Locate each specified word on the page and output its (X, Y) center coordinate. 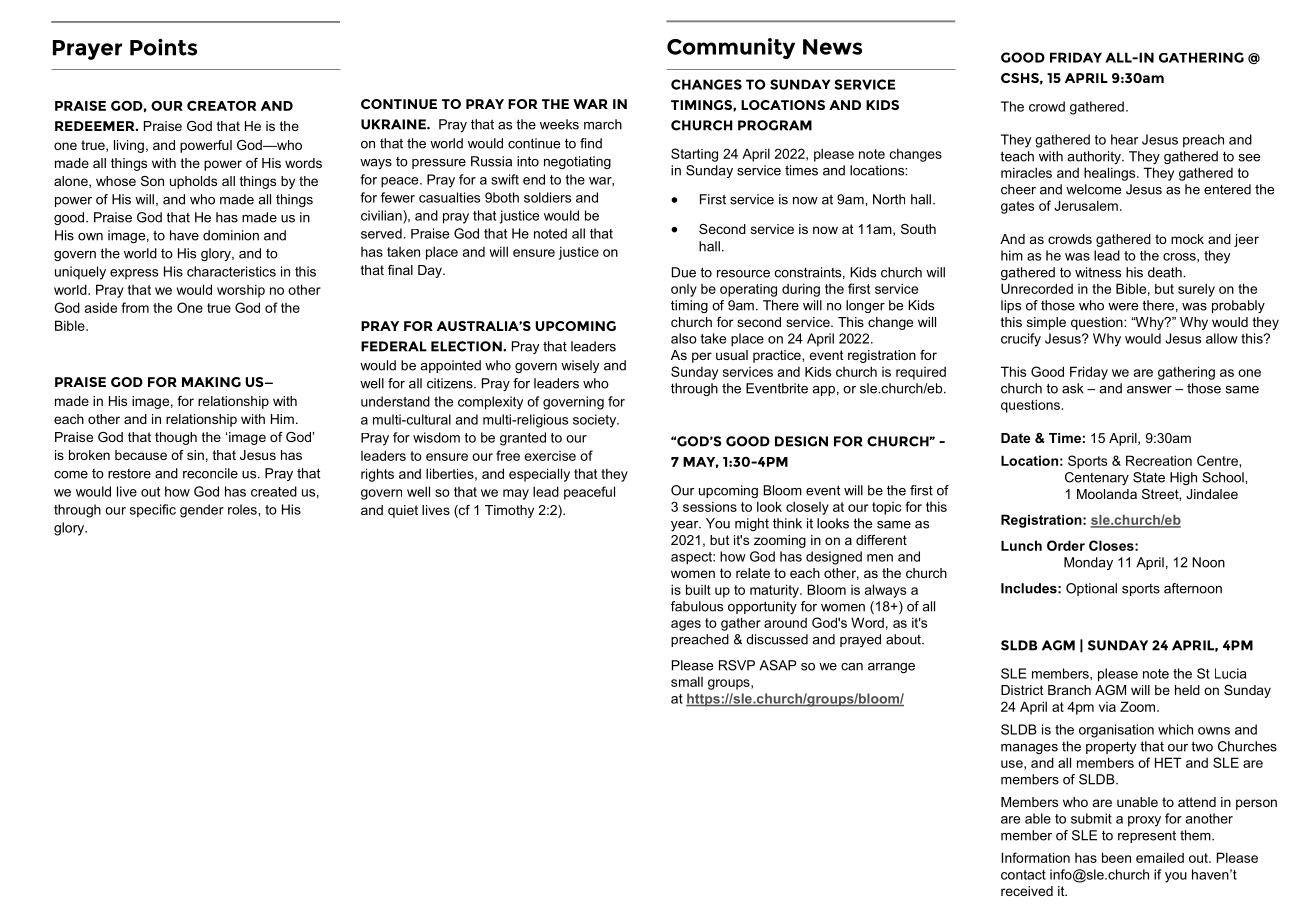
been (1116, 857)
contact (1023, 875)
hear (1124, 139)
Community (731, 48)
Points (163, 47)
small (687, 681)
